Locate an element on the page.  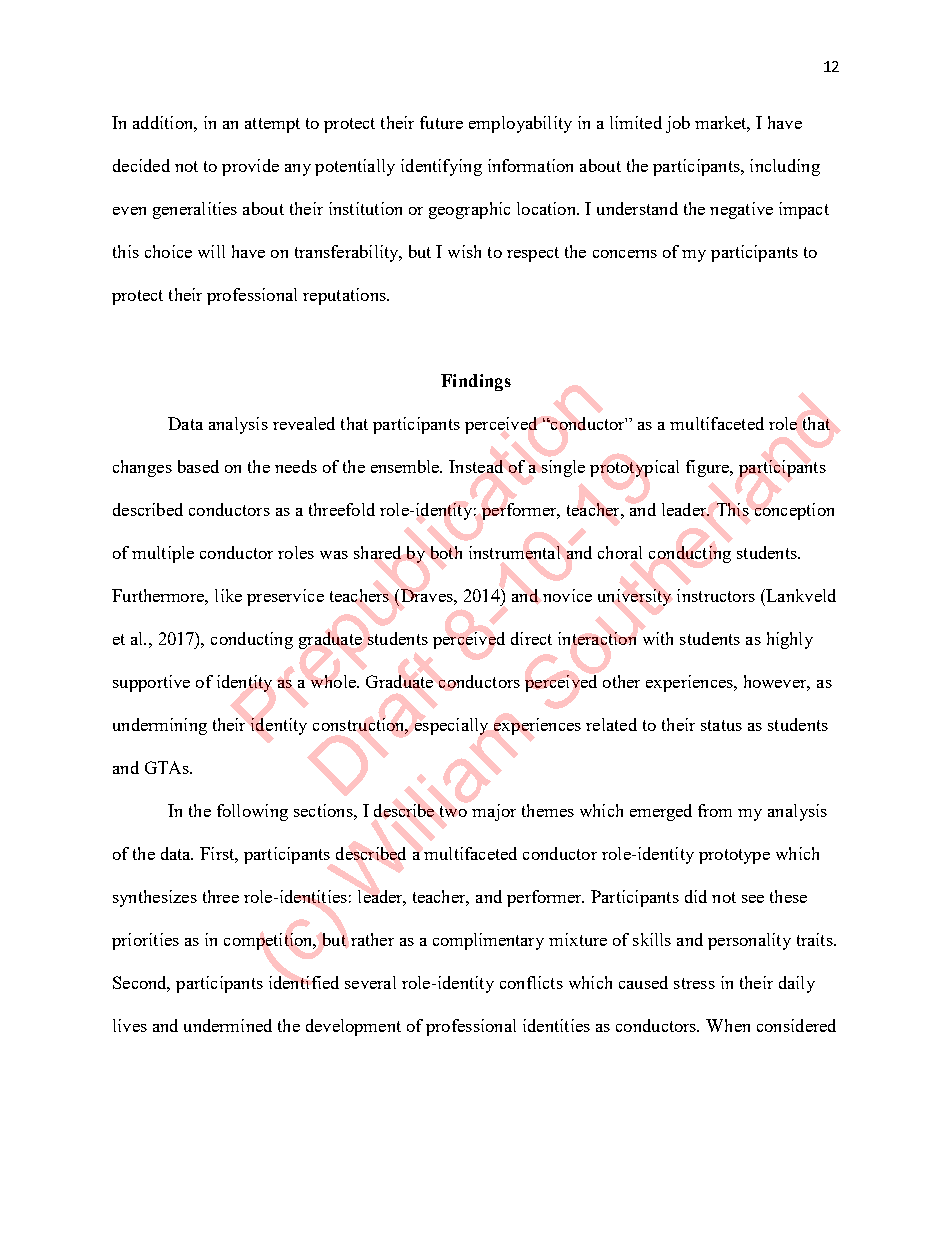
especially is located at coordinates (451, 726).
